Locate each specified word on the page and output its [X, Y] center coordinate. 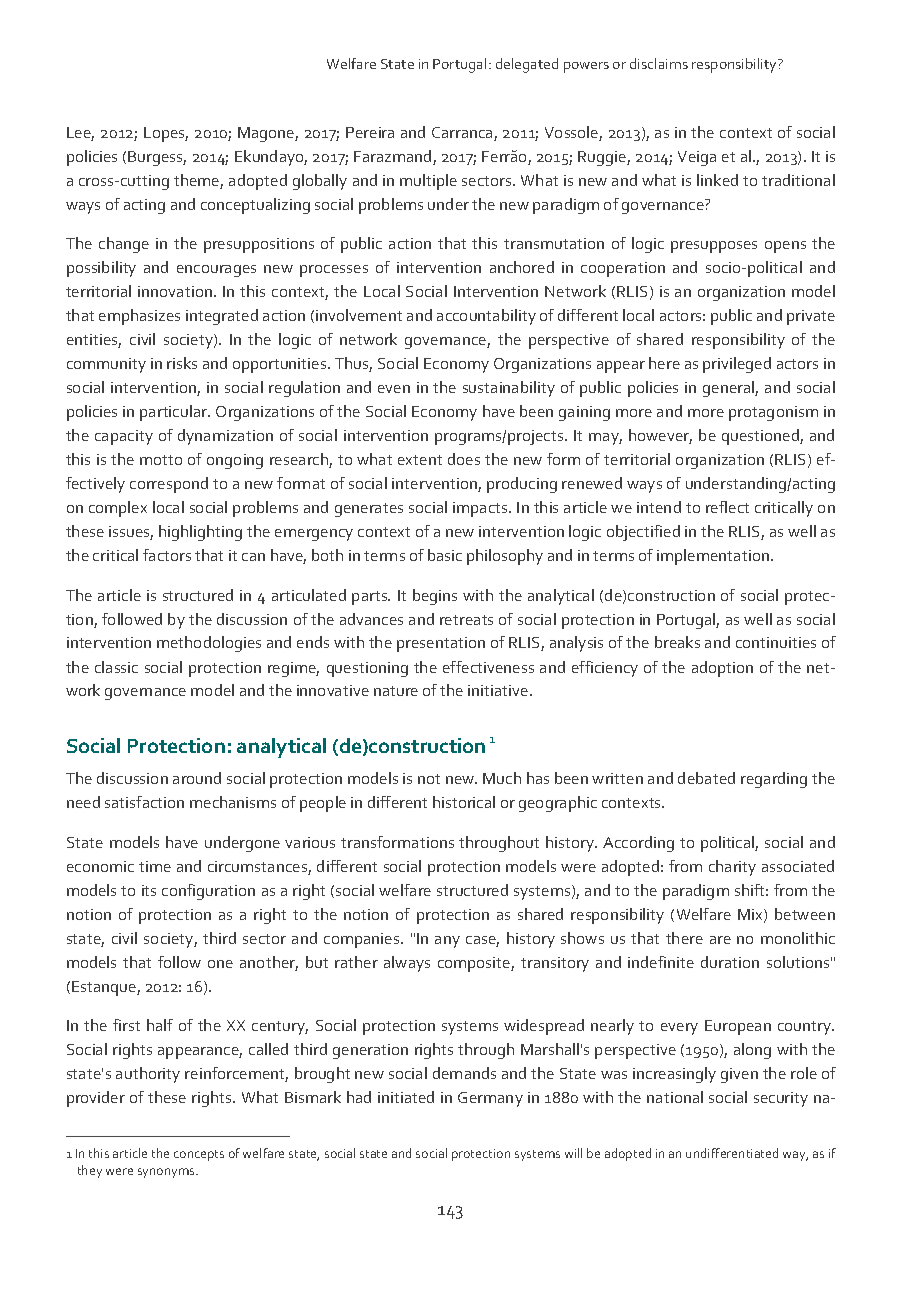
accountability [486, 317]
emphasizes [139, 317]
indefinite [661, 962]
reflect [727, 507]
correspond [169, 485]
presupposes [714, 247]
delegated [527, 65]
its [149, 890]
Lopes [166, 134]
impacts [481, 509]
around [197, 778]
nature [396, 691]
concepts [199, 1155]
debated [706, 778]
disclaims [659, 63]
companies [363, 940]
